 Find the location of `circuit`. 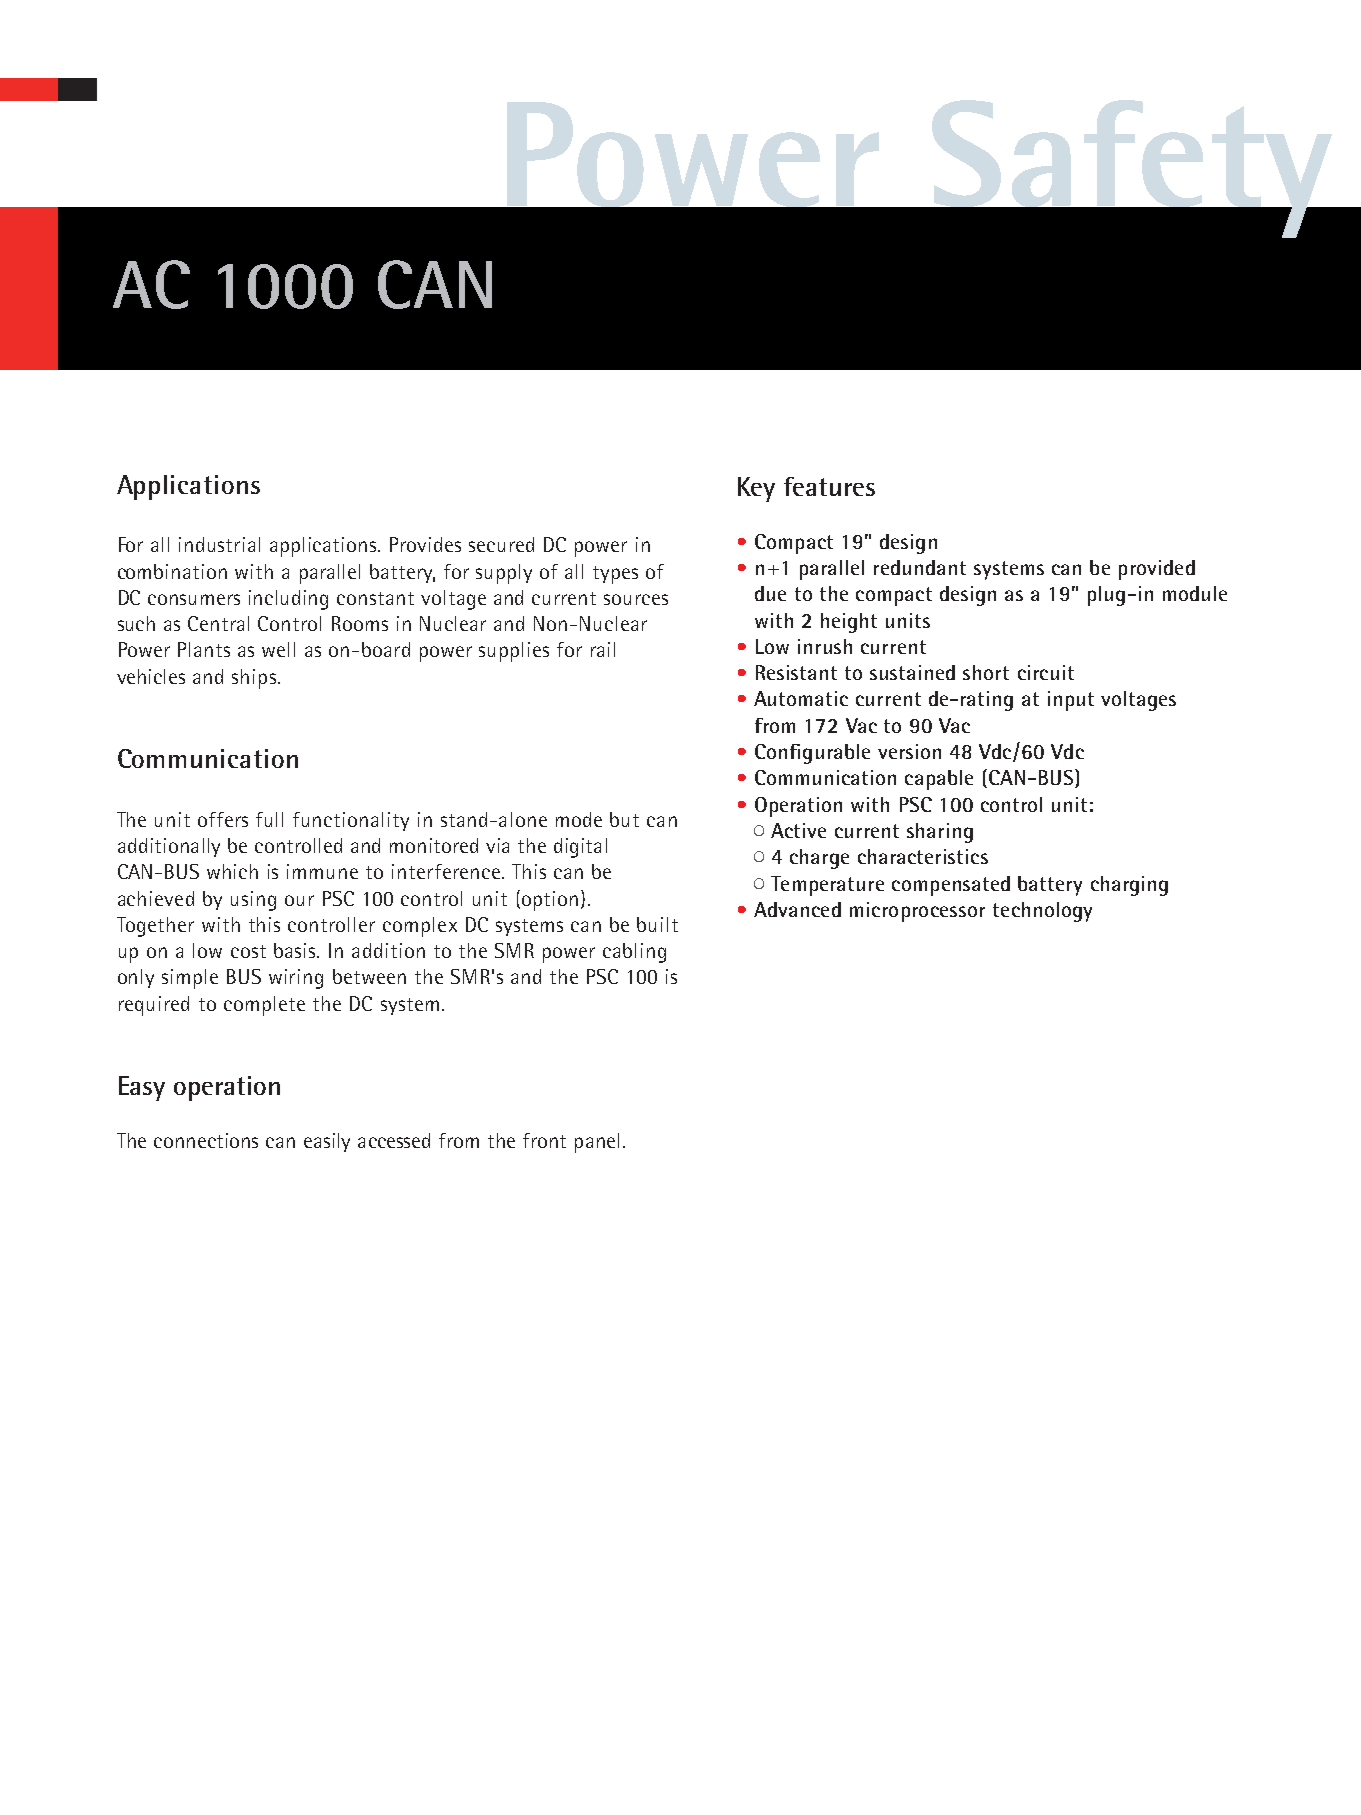

circuit is located at coordinates (1046, 672).
